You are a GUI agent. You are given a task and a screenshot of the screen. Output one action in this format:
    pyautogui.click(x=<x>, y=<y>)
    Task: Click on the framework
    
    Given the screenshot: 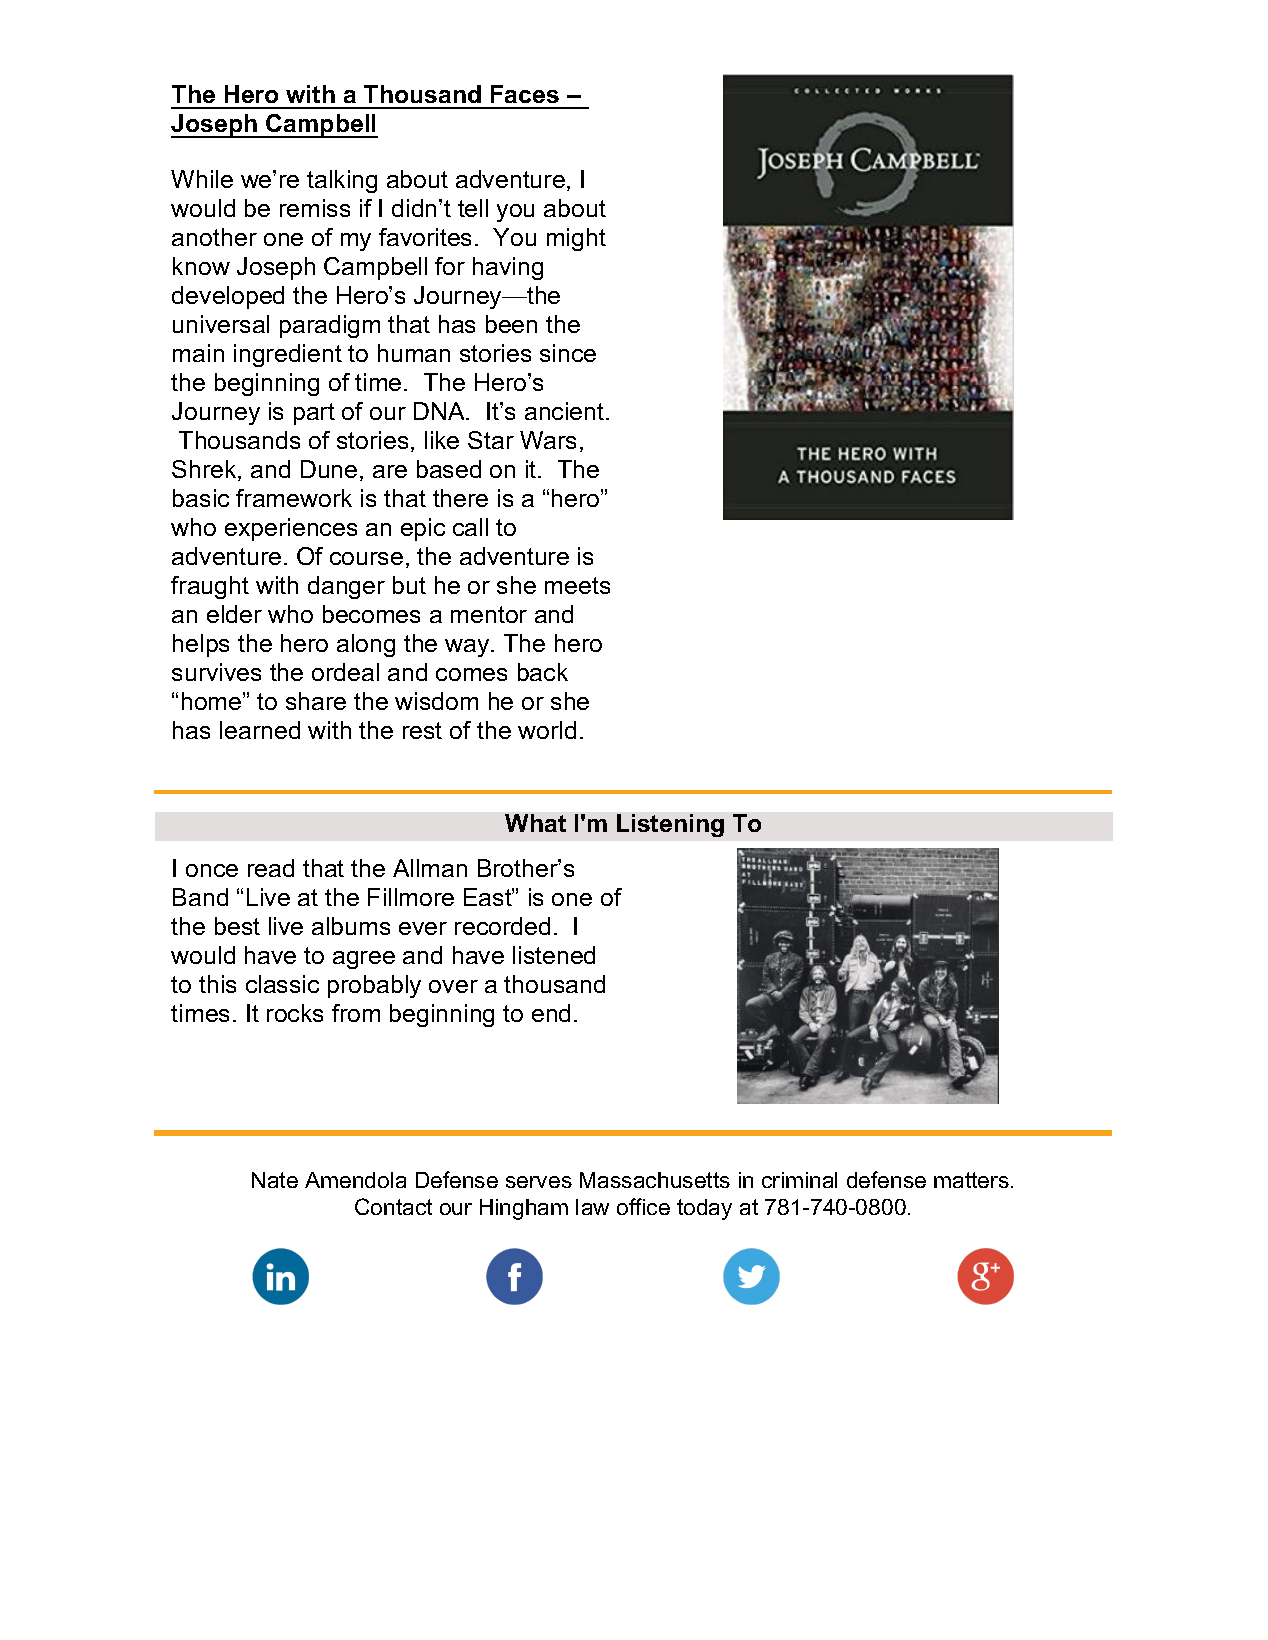 What is the action you would take?
    pyautogui.click(x=294, y=498)
